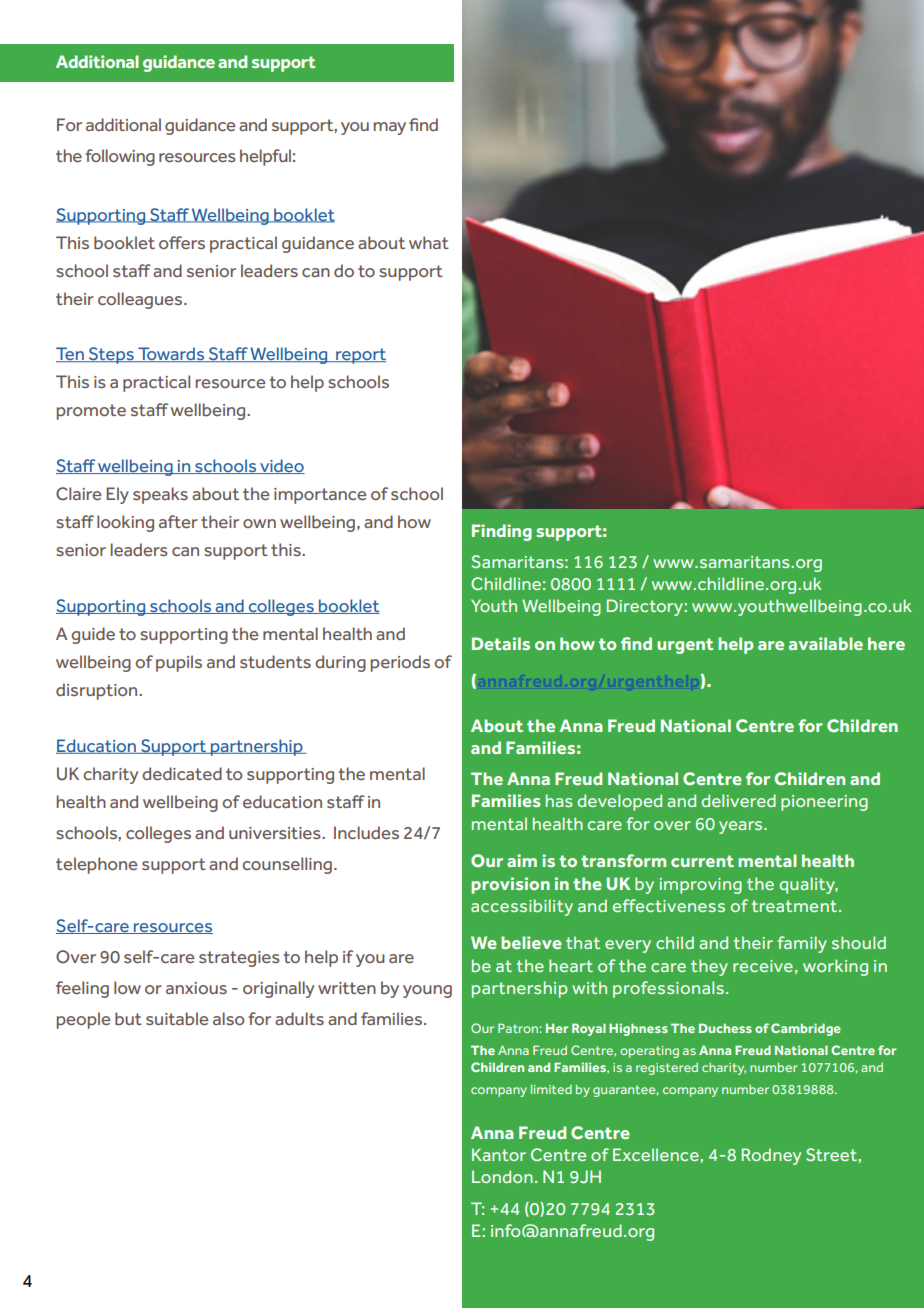  What do you see at coordinates (501, 643) in the image?
I see `Details` at bounding box center [501, 643].
